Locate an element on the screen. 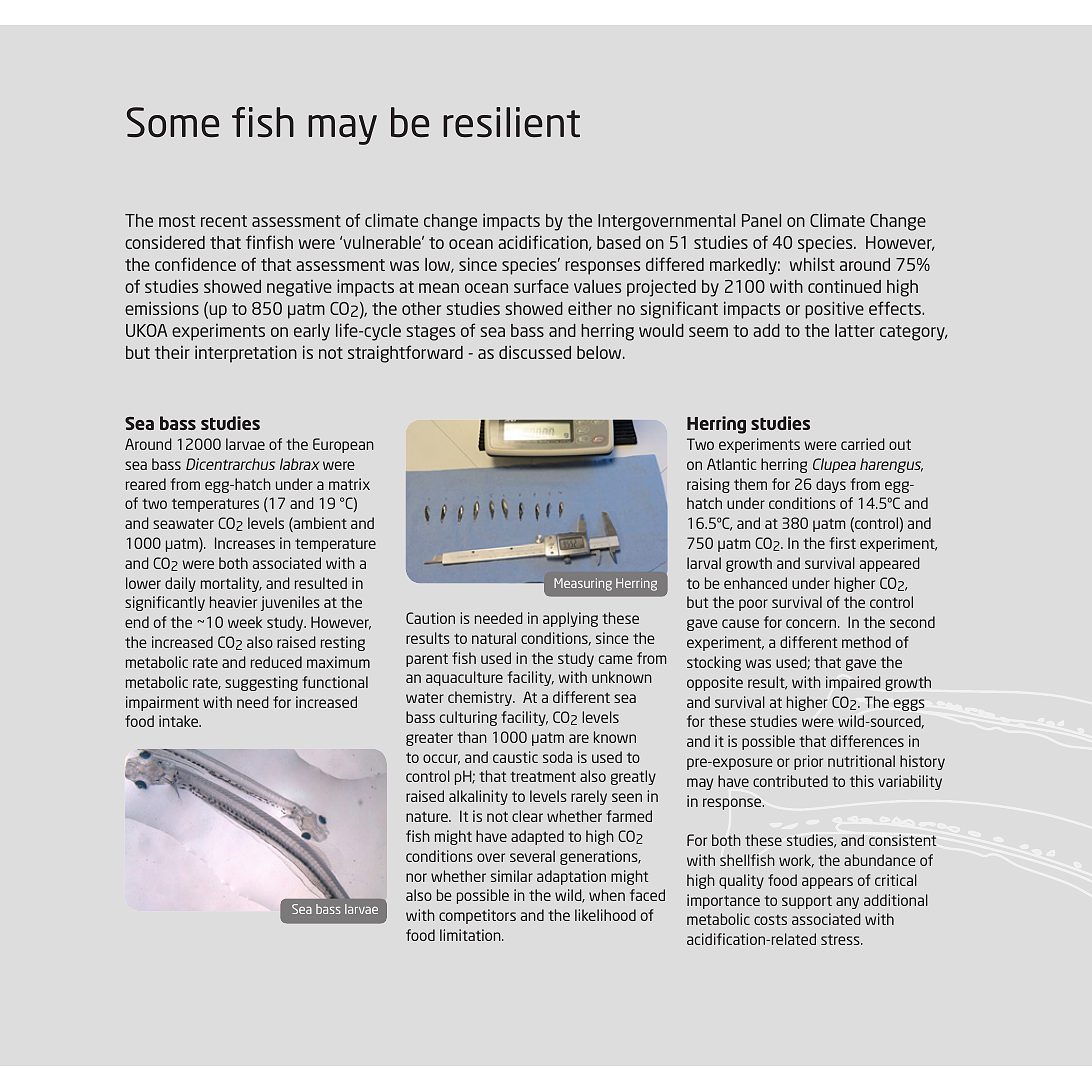  Some is located at coordinates (173, 122).
